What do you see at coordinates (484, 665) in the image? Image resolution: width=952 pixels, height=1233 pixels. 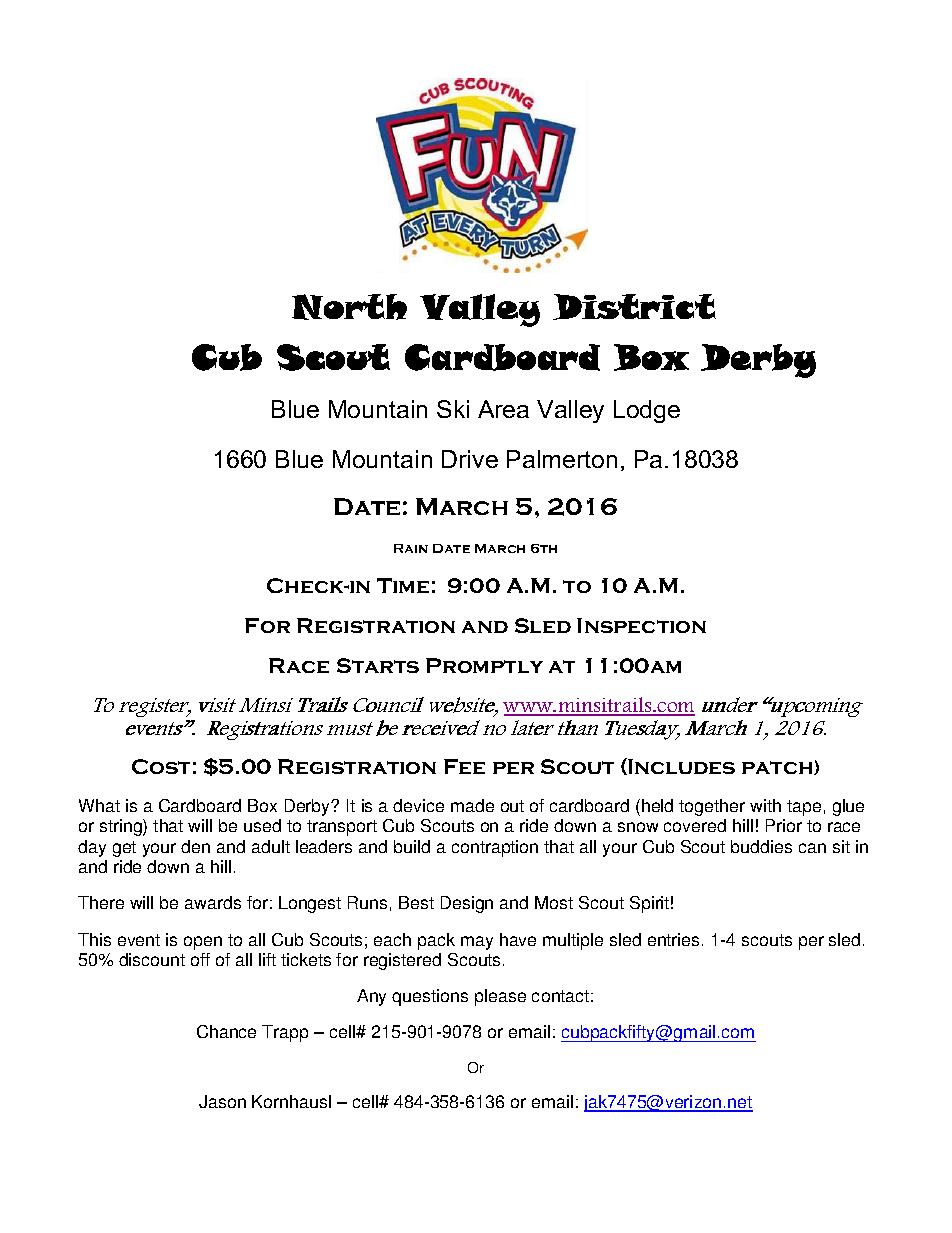 I see `Promptly` at bounding box center [484, 665].
